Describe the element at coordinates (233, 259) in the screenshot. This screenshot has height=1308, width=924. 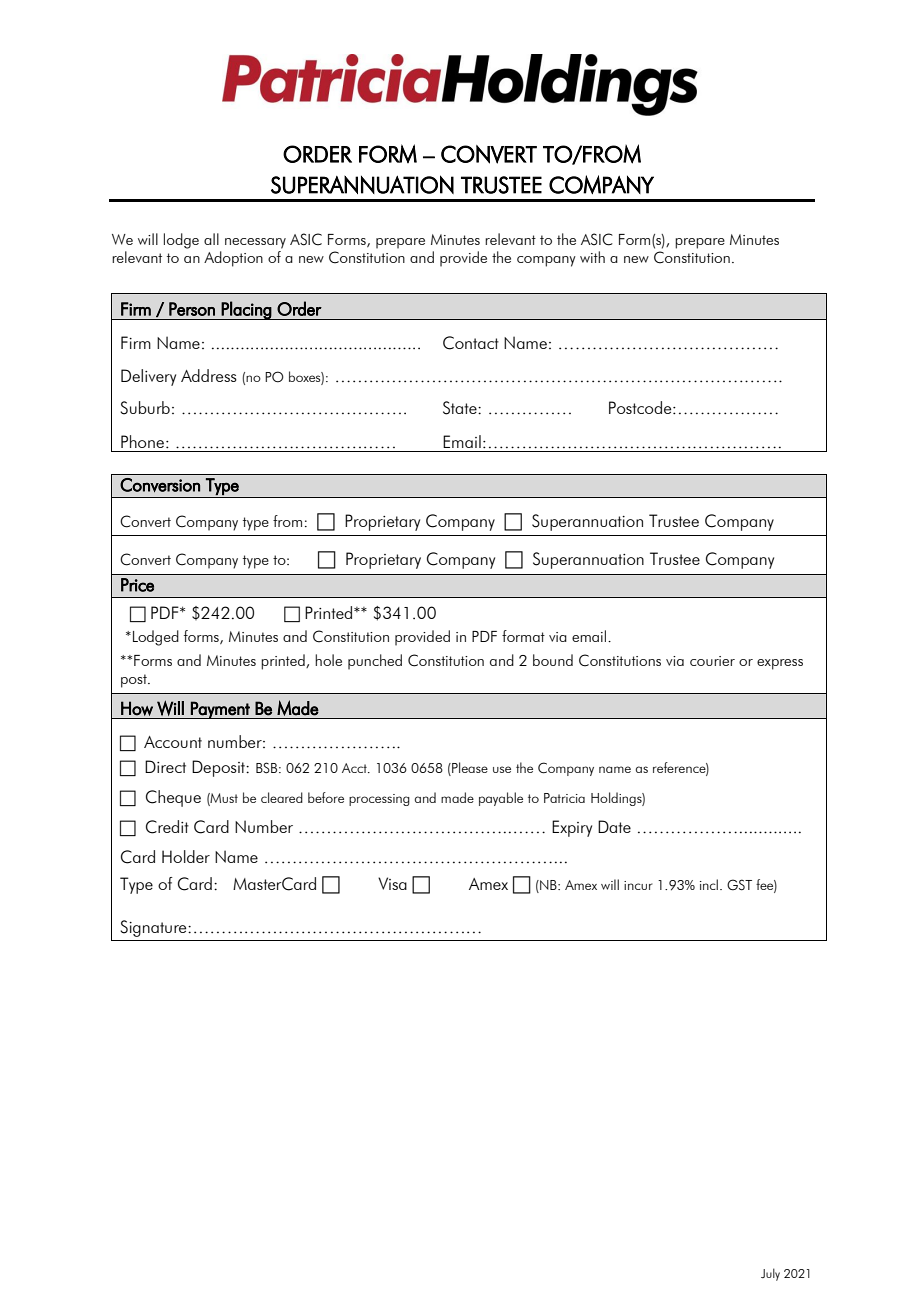
I see `Adoption` at that location.
